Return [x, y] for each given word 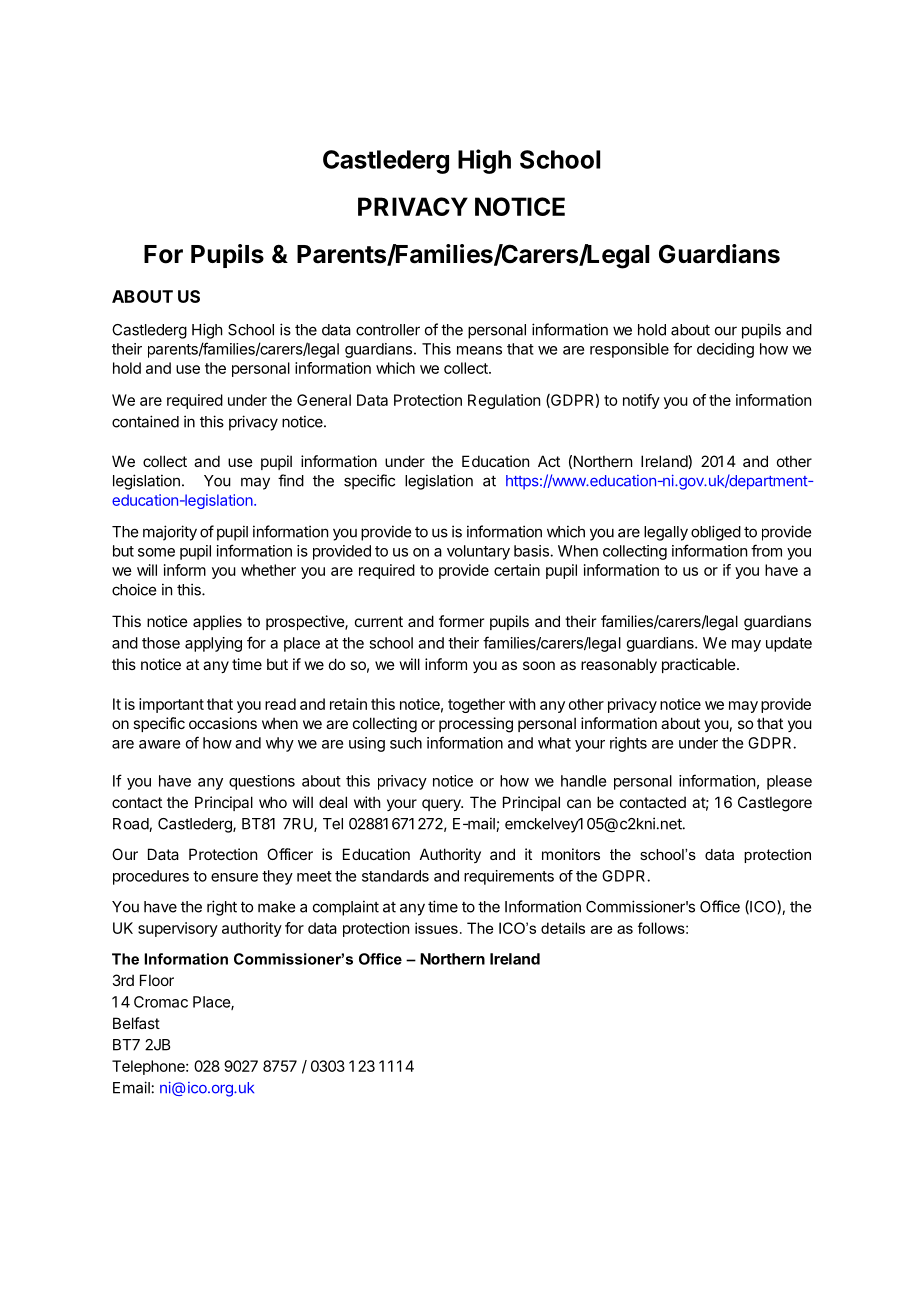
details [563, 928]
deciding [725, 350]
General [324, 400]
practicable [700, 665]
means [479, 350]
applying [213, 644]
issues [436, 928]
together [476, 705]
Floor [157, 980]
